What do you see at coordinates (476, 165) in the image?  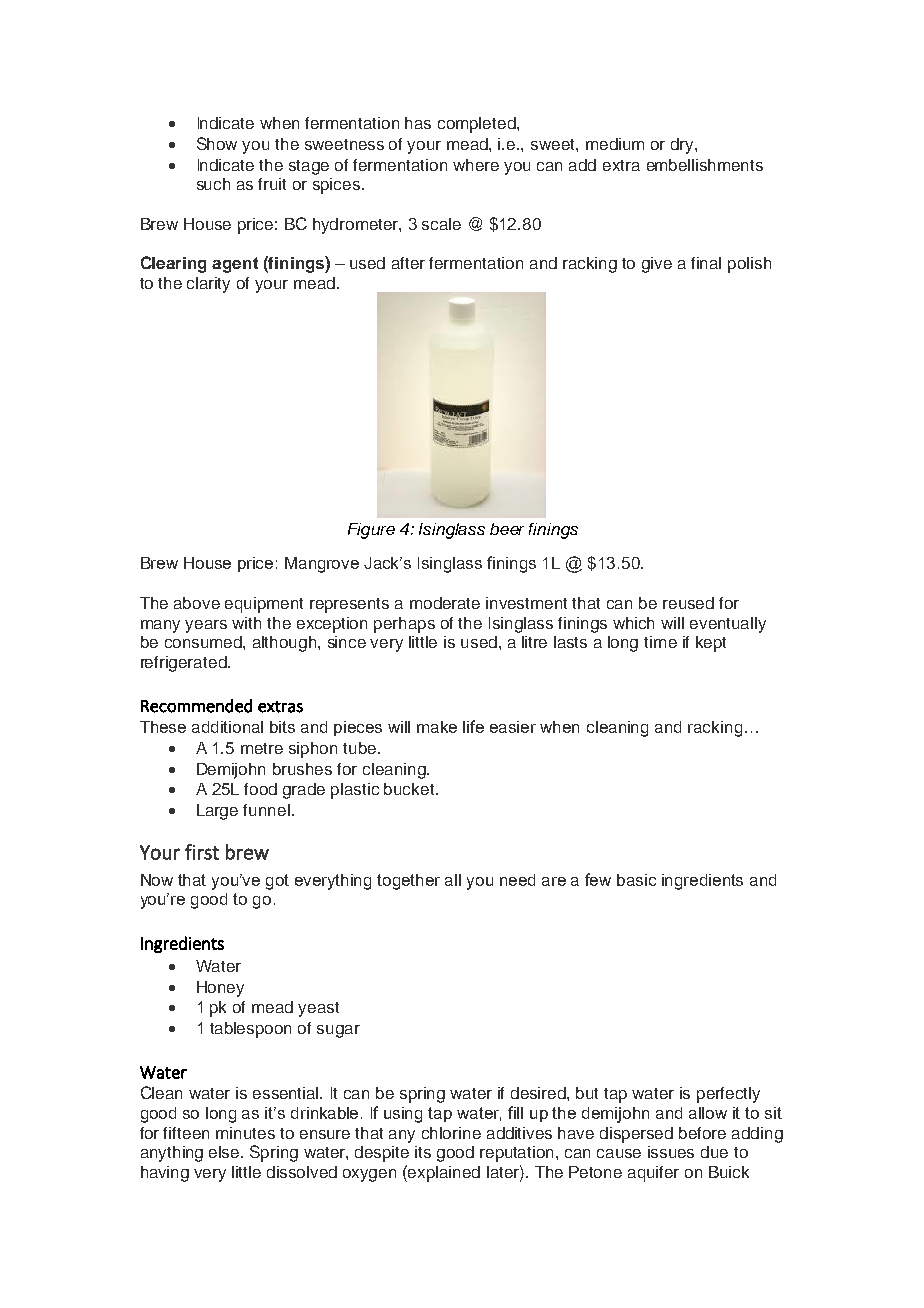 I see `where` at bounding box center [476, 165].
